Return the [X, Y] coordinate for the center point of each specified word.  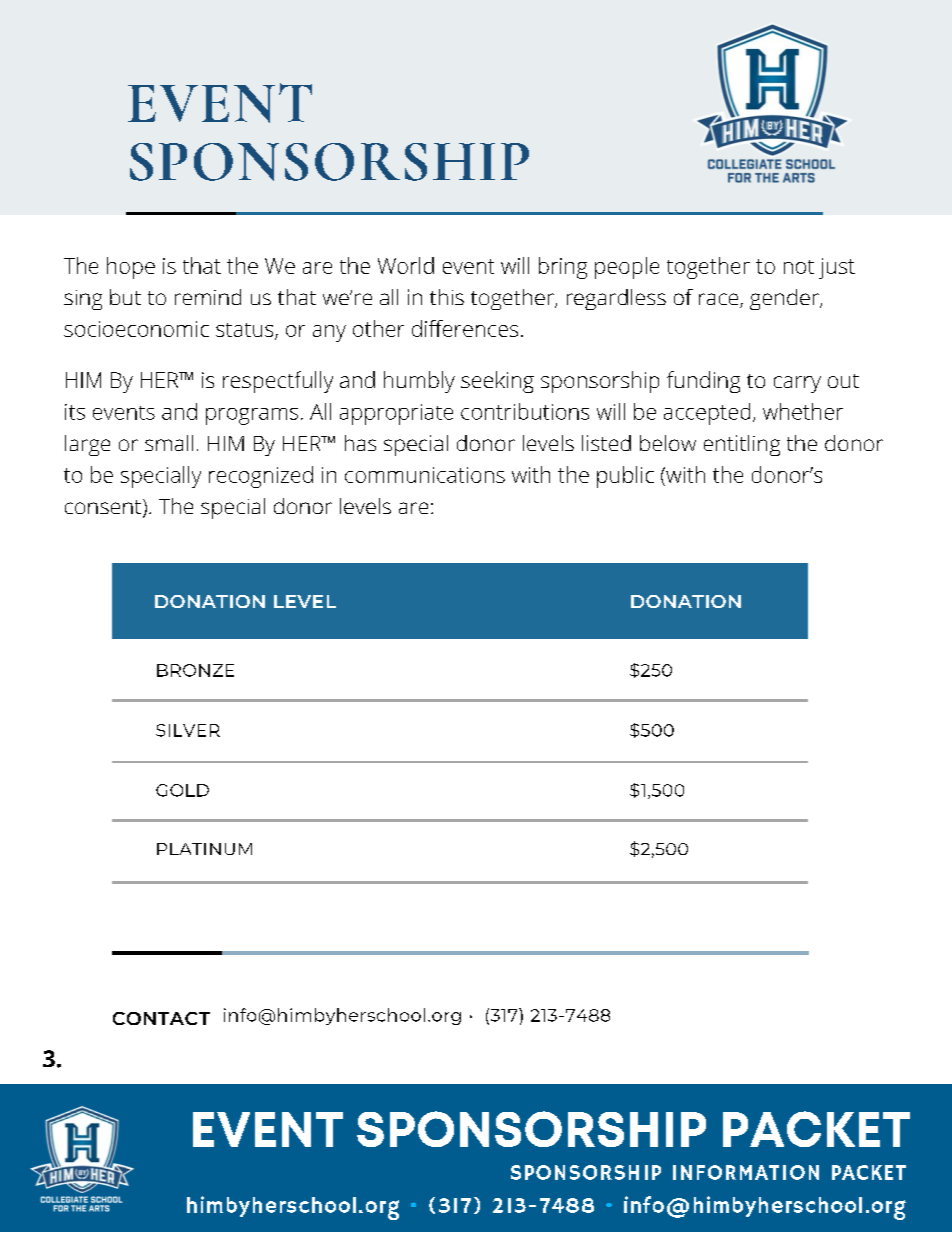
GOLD [182, 790]
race [718, 299]
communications [425, 475]
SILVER [188, 730]
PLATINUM [204, 849]
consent [103, 507]
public [625, 477]
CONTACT [161, 1018]
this [447, 297]
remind [208, 297]
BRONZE [195, 670]
